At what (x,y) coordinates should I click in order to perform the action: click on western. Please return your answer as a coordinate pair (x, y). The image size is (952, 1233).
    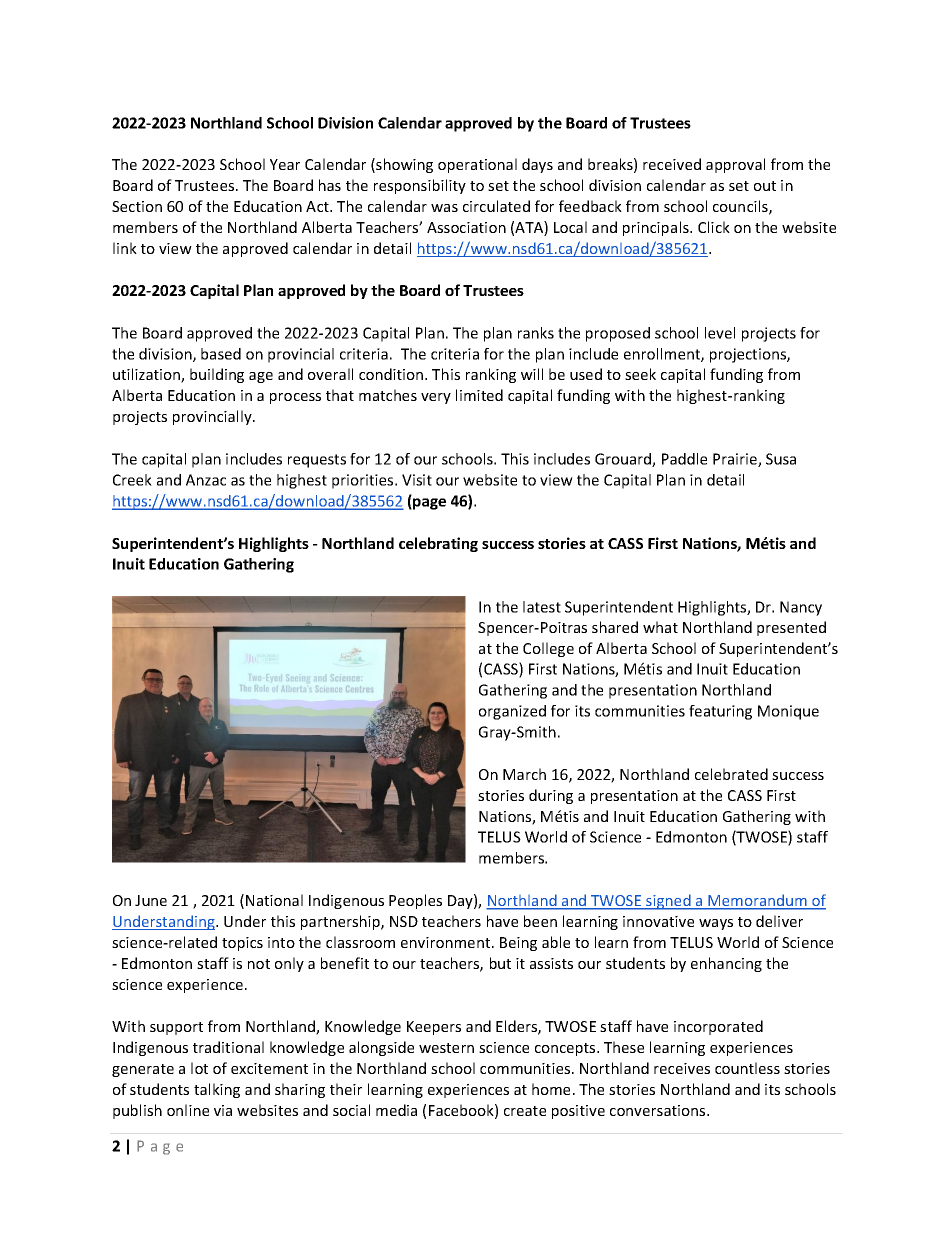
    Looking at the image, I should click on (446, 1048).
